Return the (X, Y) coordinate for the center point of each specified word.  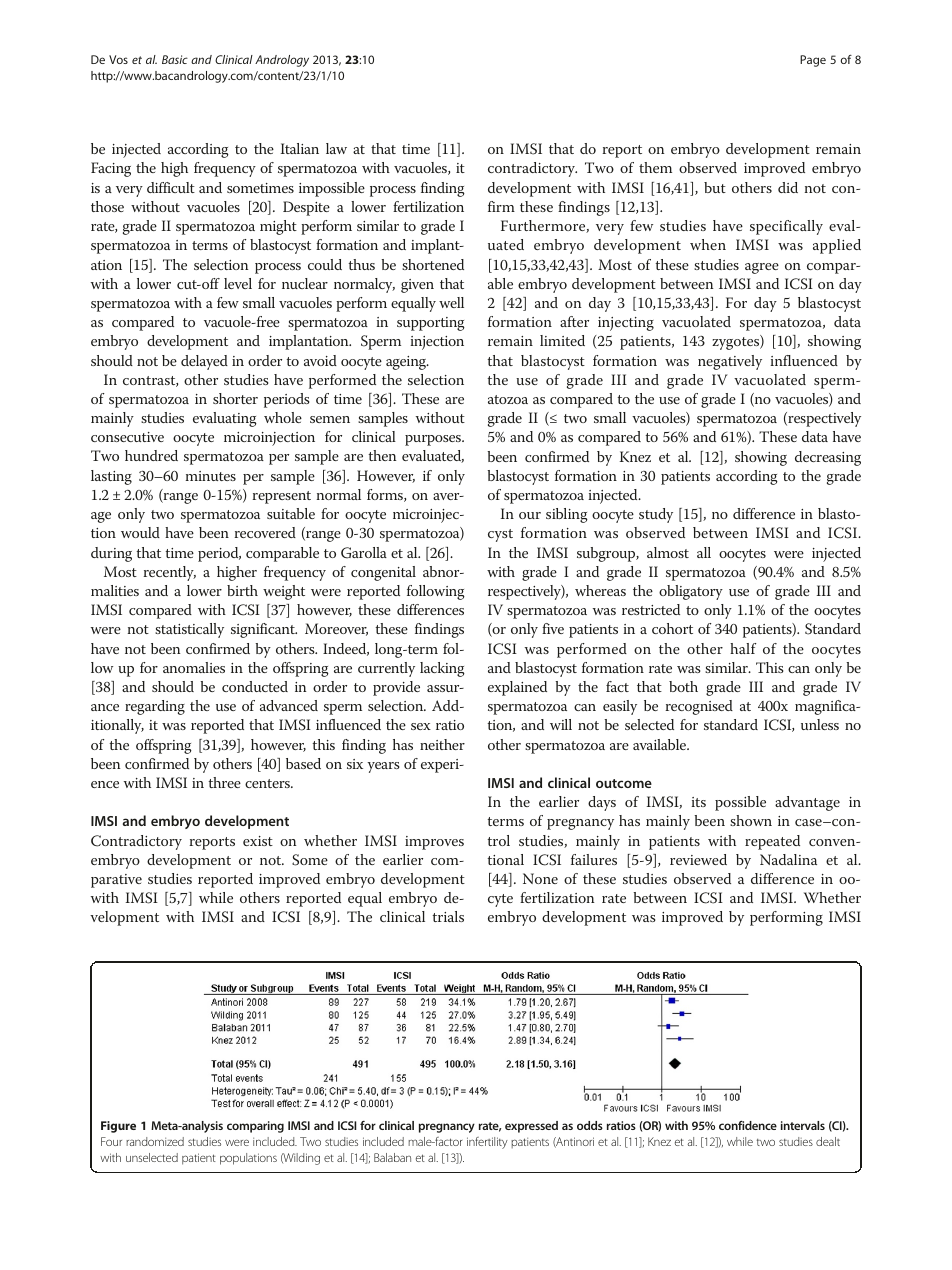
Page (813, 61)
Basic (175, 59)
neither (442, 744)
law (336, 148)
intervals (803, 1125)
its (698, 802)
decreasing (828, 458)
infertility (487, 1143)
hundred (151, 455)
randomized (155, 1141)
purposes (434, 440)
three (224, 782)
